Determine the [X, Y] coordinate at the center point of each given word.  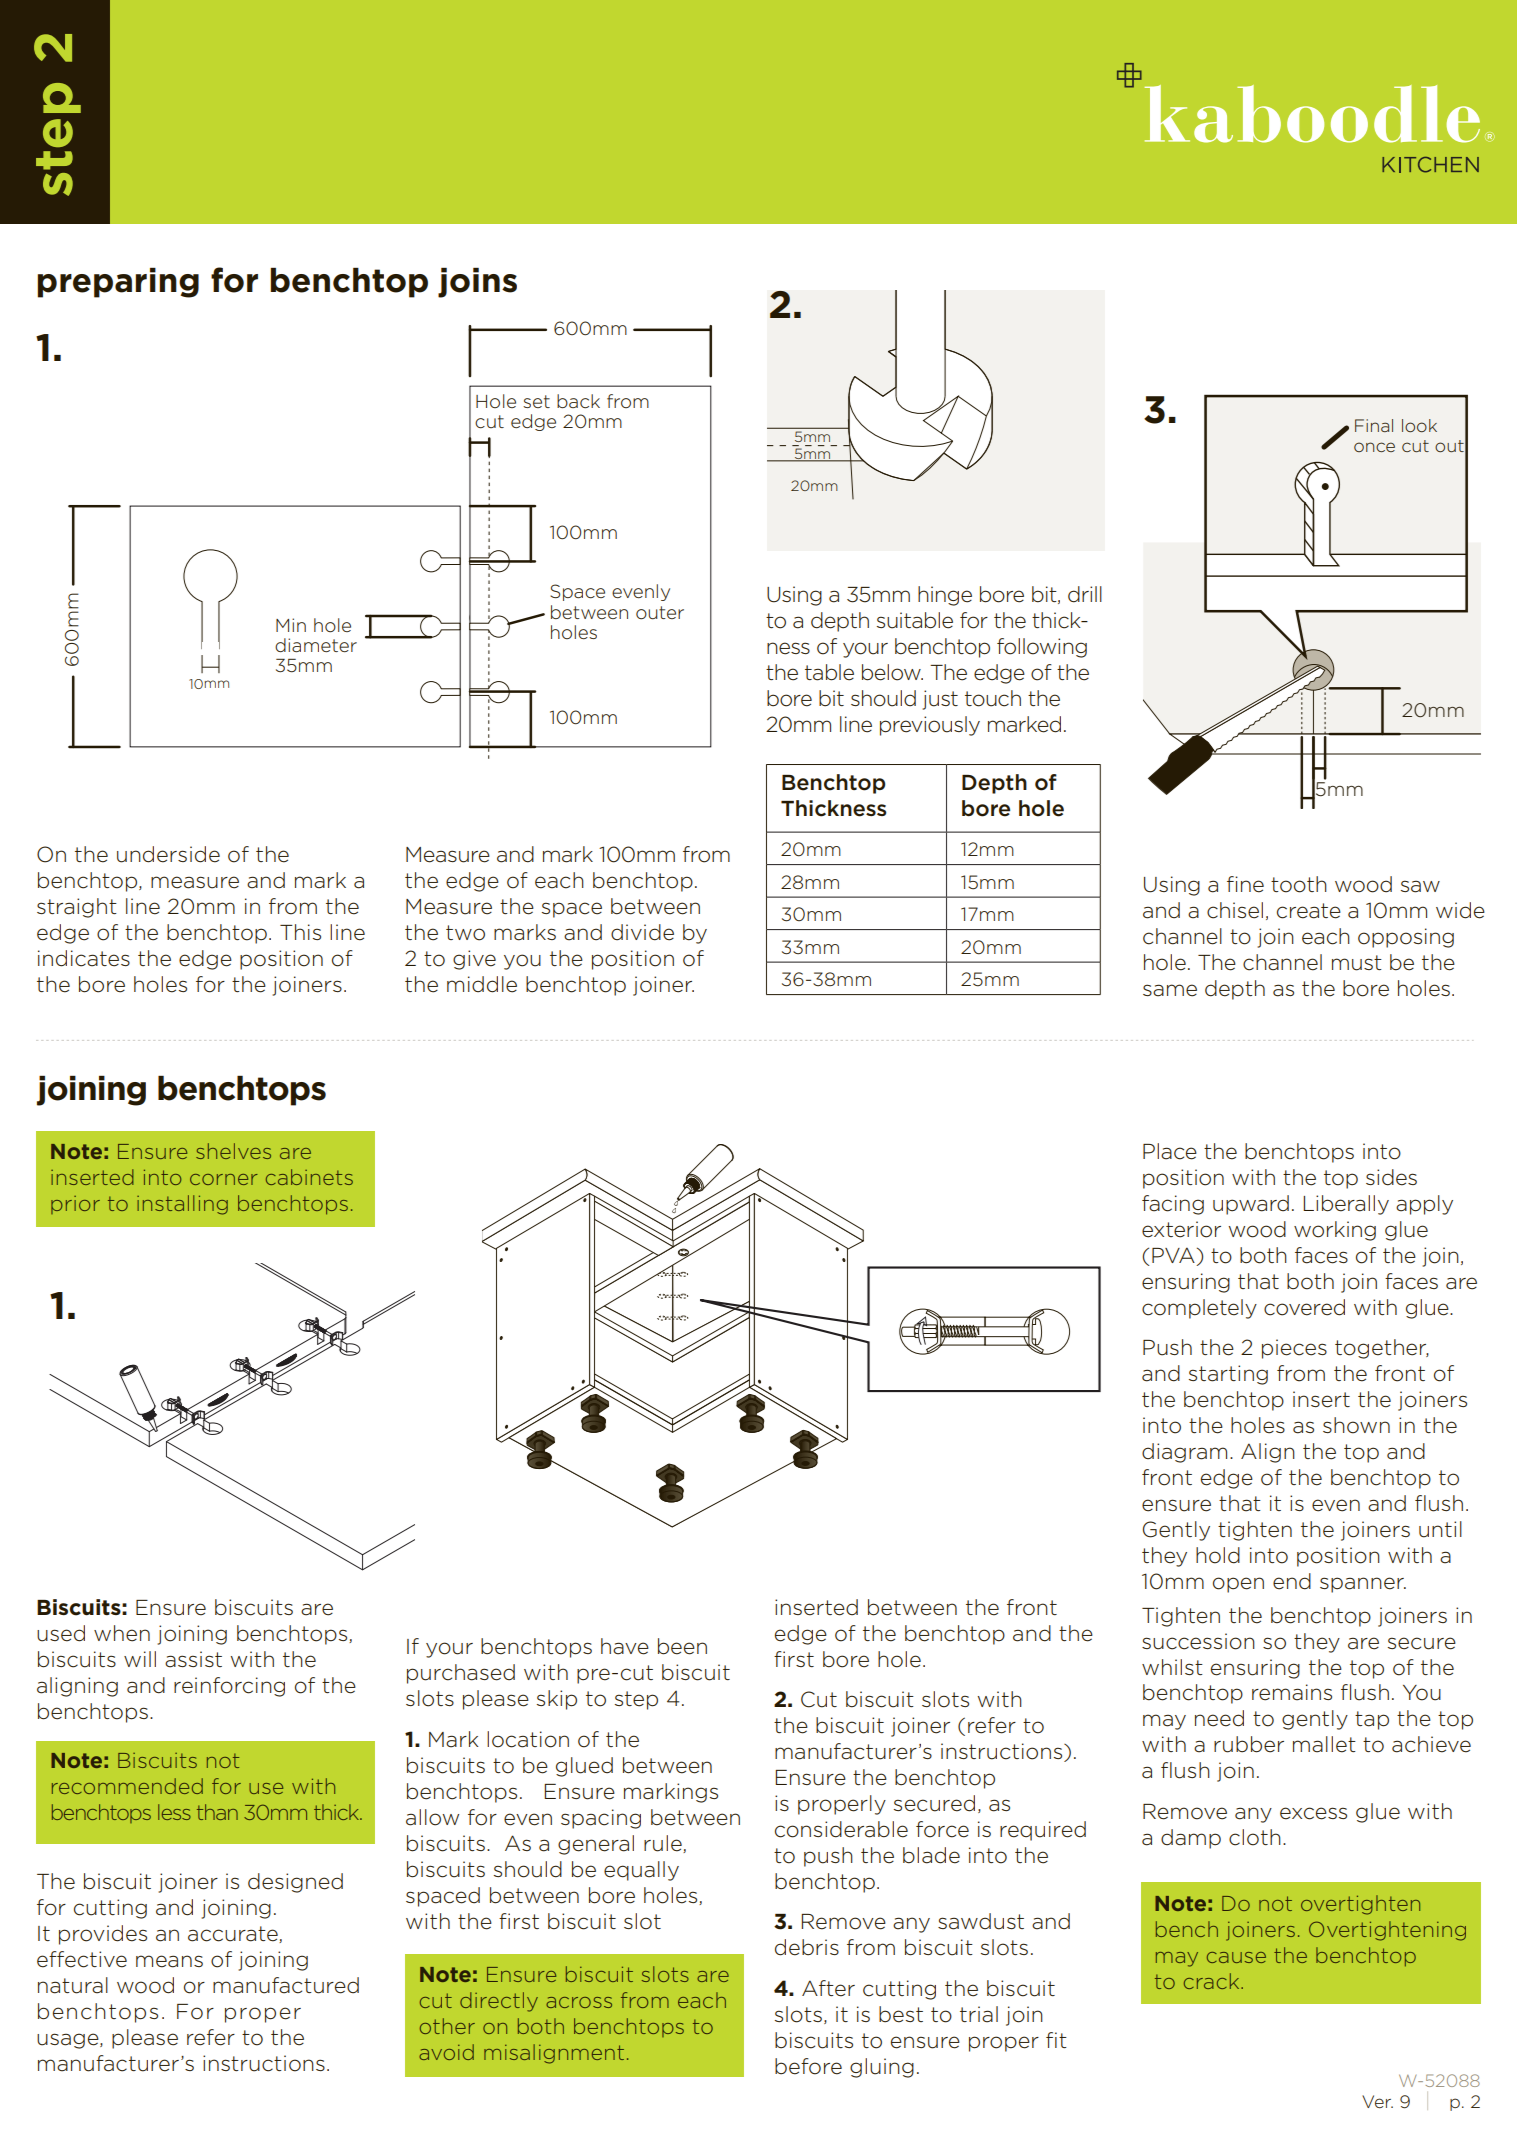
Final [1374, 425]
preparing [118, 283]
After [828, 1988]
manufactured [286, 1985]
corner [224, 1179]
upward [1251, 1205]
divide [642, 932]
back [578, 401]
